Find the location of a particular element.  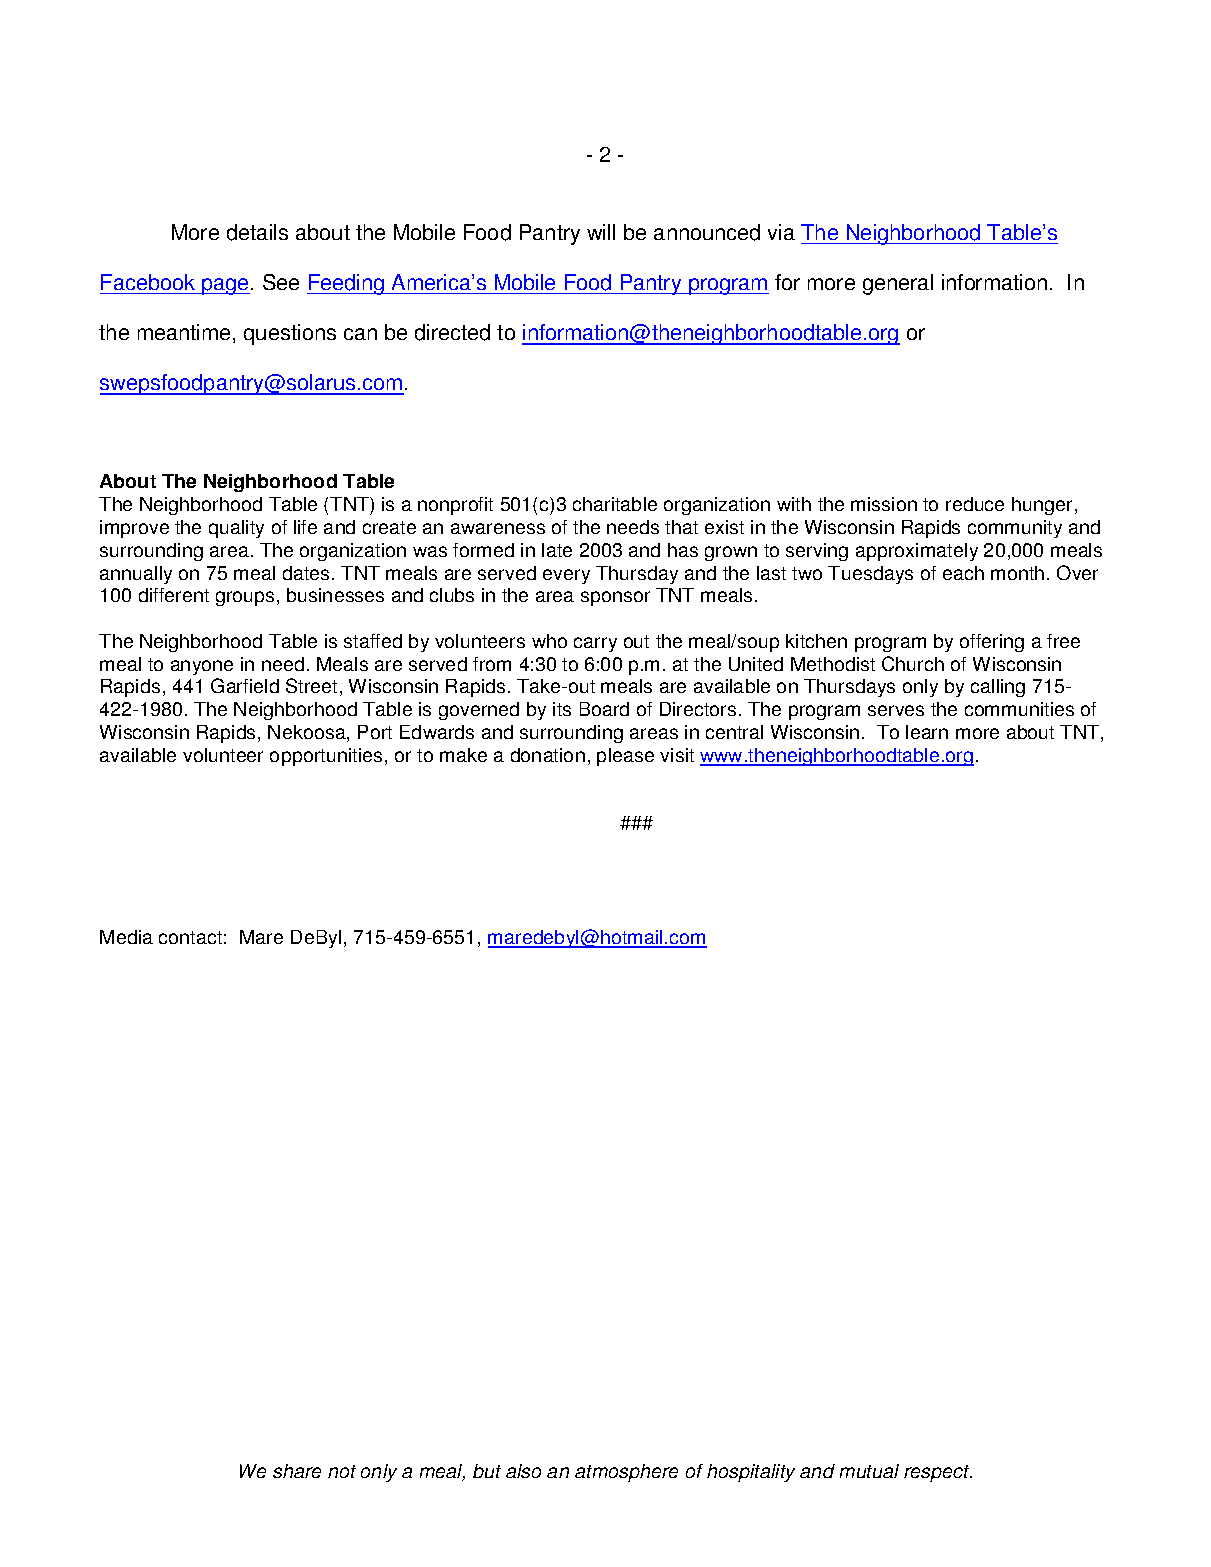

anyone is located at coordinates (202, 667).
